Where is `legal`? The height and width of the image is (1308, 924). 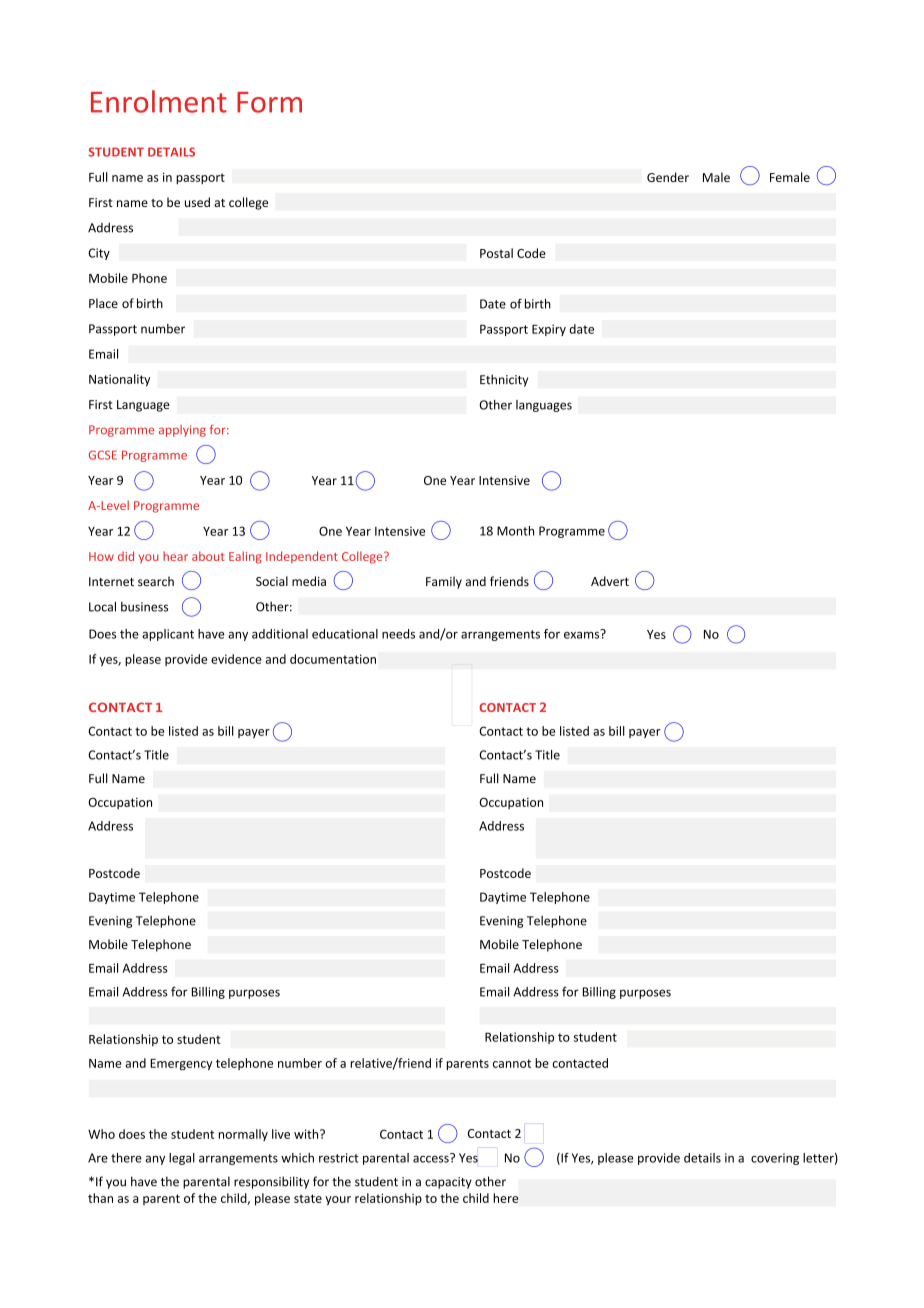 legal is located at coordinates (182, 1159).
